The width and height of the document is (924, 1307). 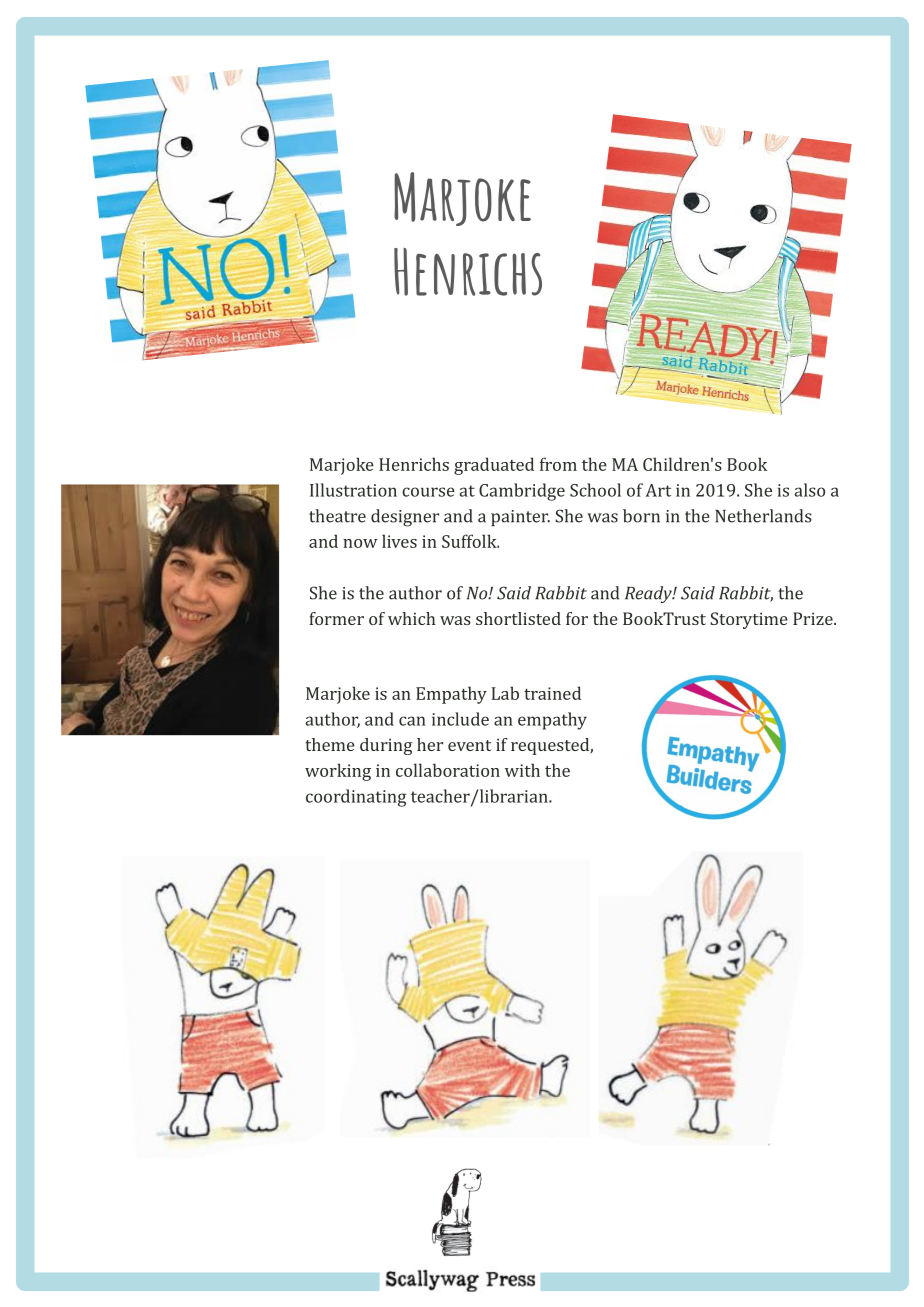 What do you see at coordinates (749, 620) in the document?
I see `Storytime` at bounding box center [749, 620].
